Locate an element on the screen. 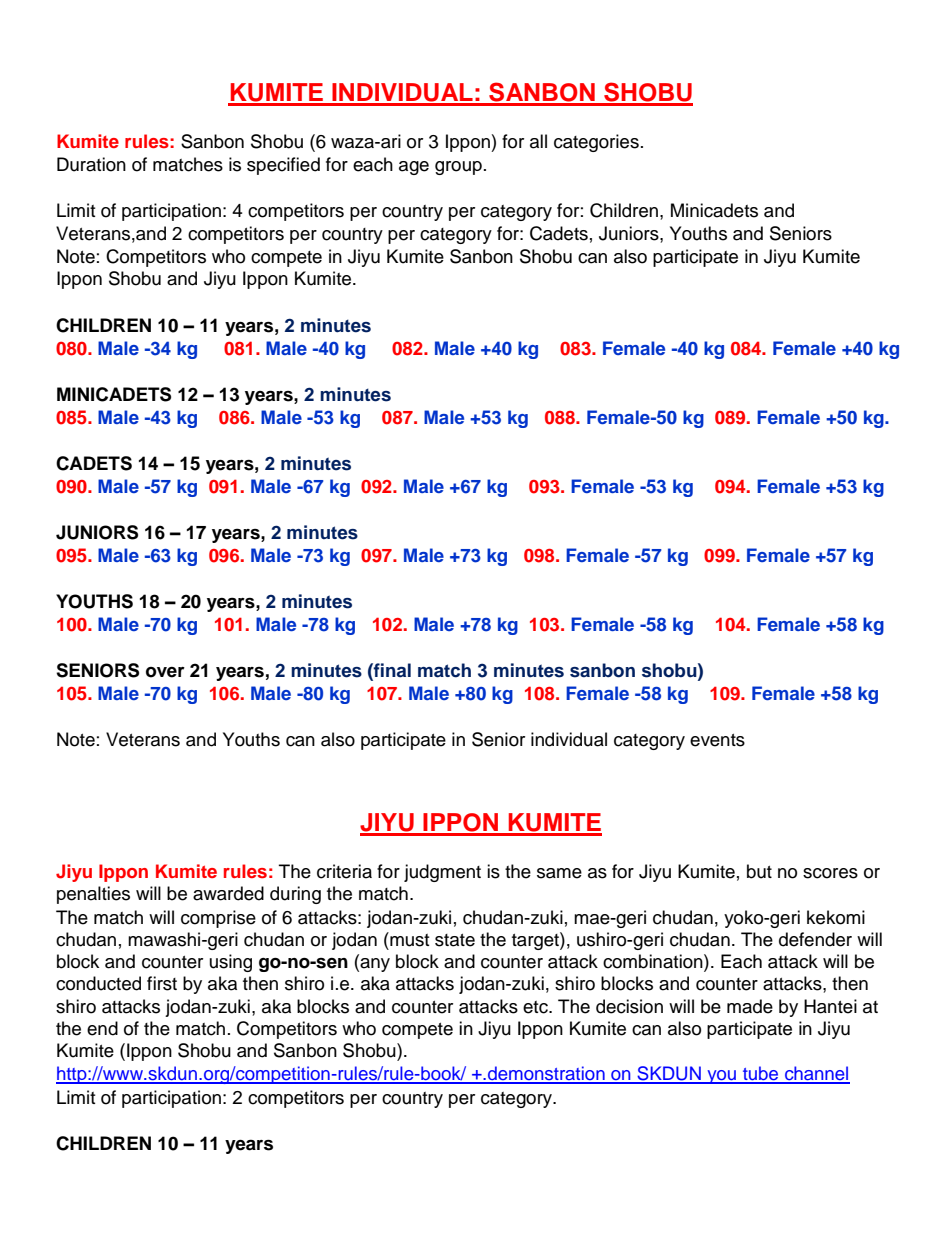 The width and height of the screenshot is (952, 1233). group is located at coordinates (458, 168).
